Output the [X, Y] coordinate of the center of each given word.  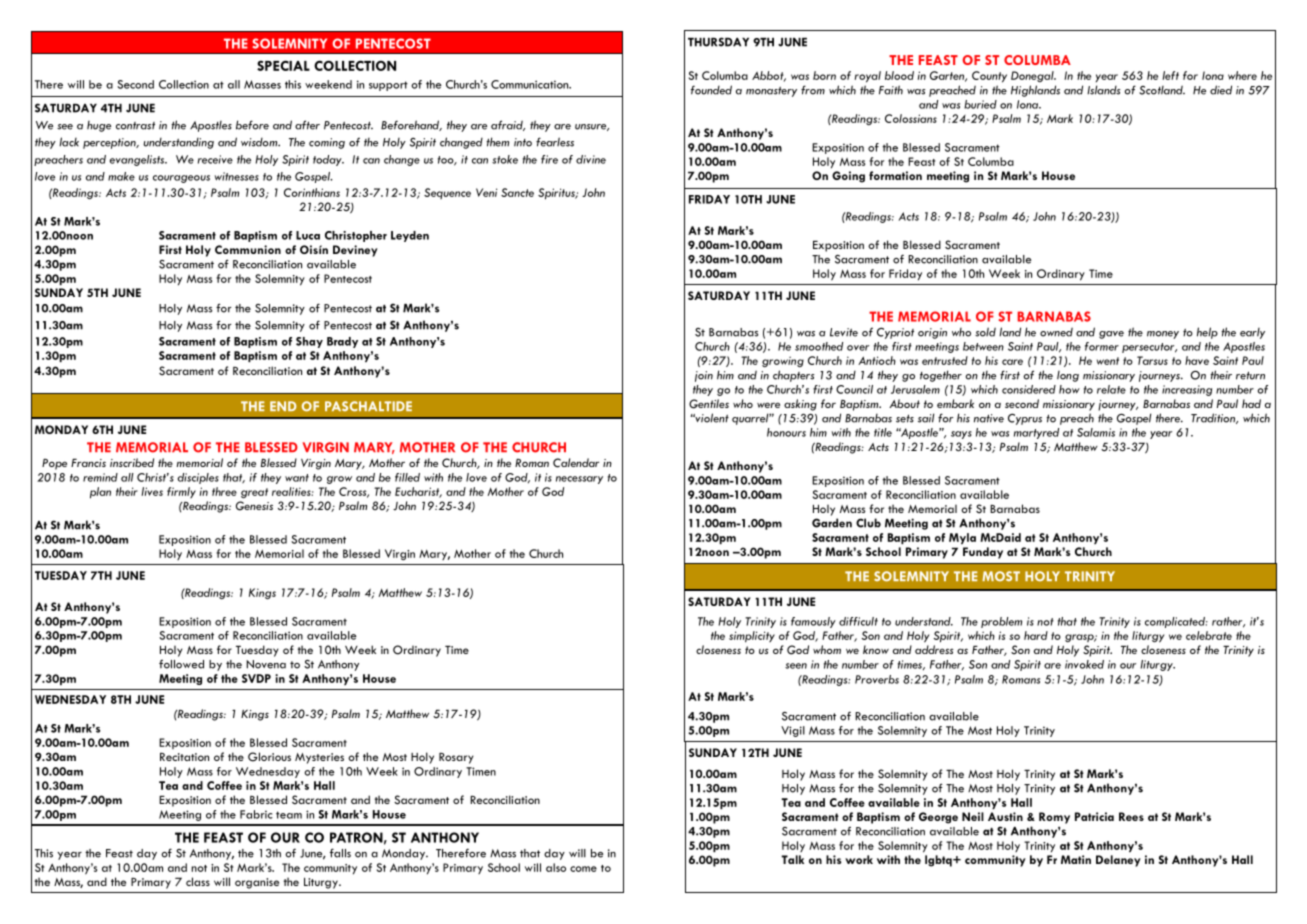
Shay [309, 342]
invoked [1084, 664]
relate [1111, 389]
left [1170, 75]
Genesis [254, 506]
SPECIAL [283, 65]
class [198, 881]
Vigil [793, 731]
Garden [832, 523]
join [704, 376]
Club [868, 523]
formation [895, 175]
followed [181, 664]
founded [711, 90]
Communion [248, 249]
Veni [486, 192]
